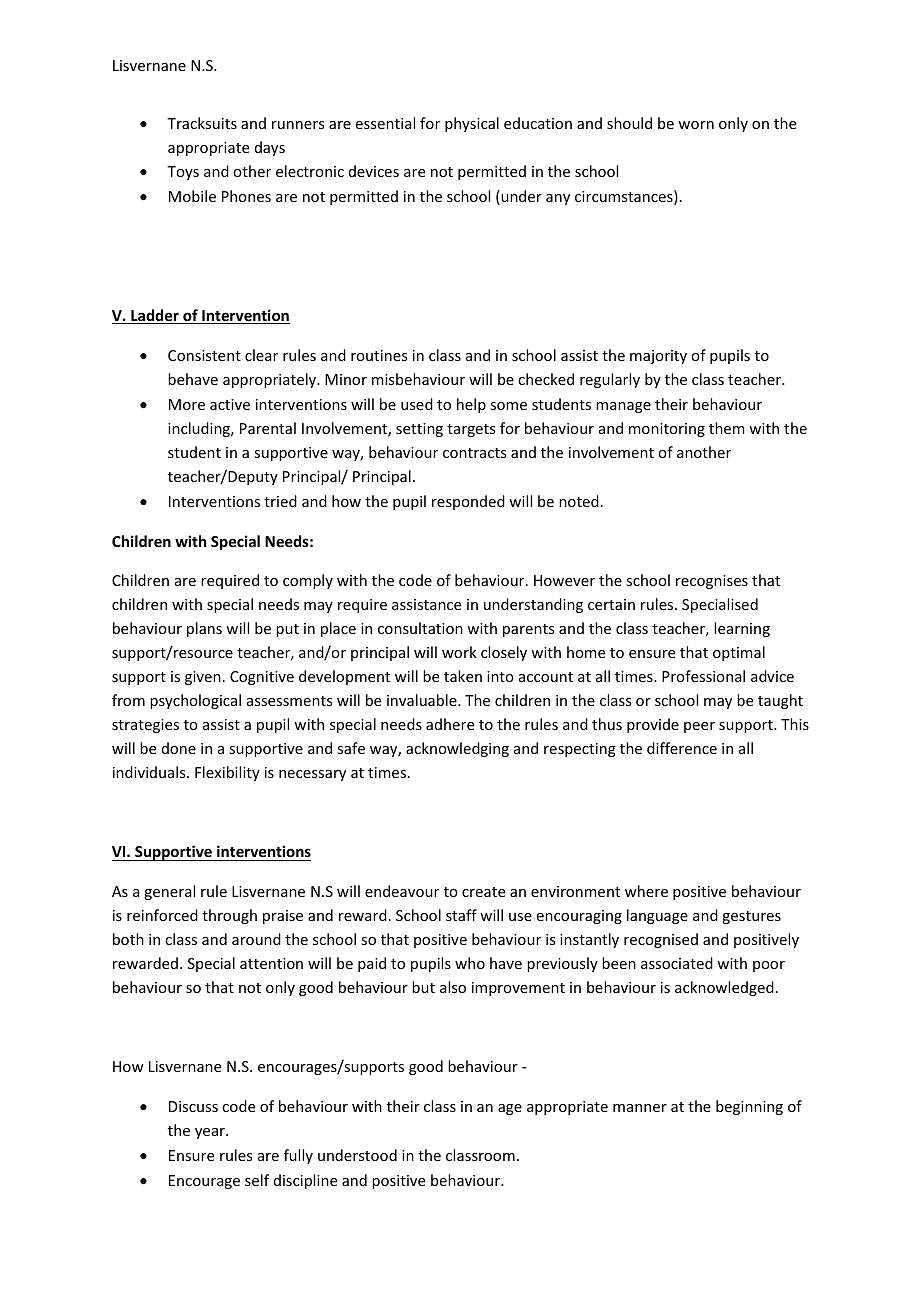  Describe the element at coordinates (696, 125) in the image. I see `worn` at that location.
